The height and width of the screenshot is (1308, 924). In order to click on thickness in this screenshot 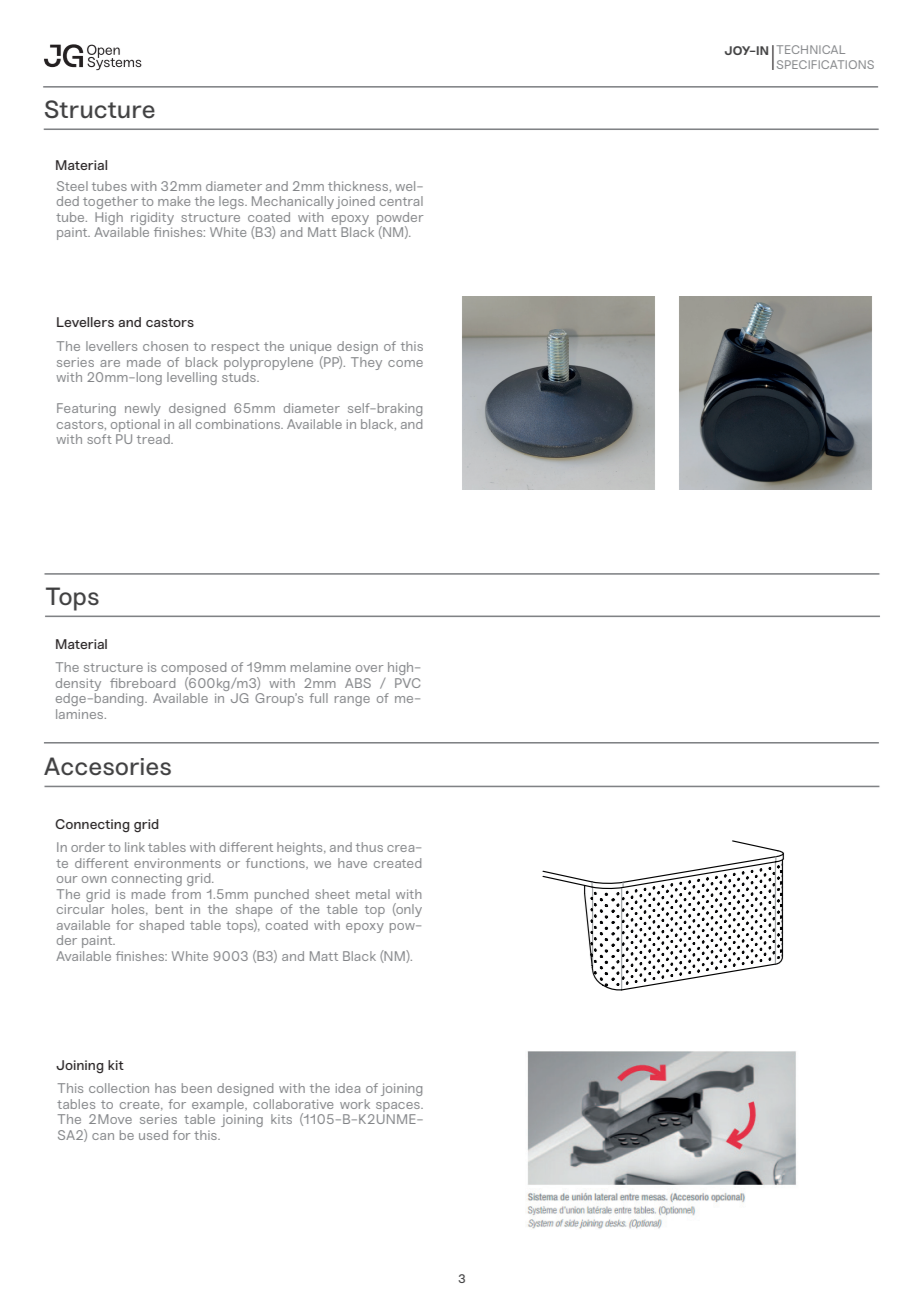, I will do `click(359, 186)`.
